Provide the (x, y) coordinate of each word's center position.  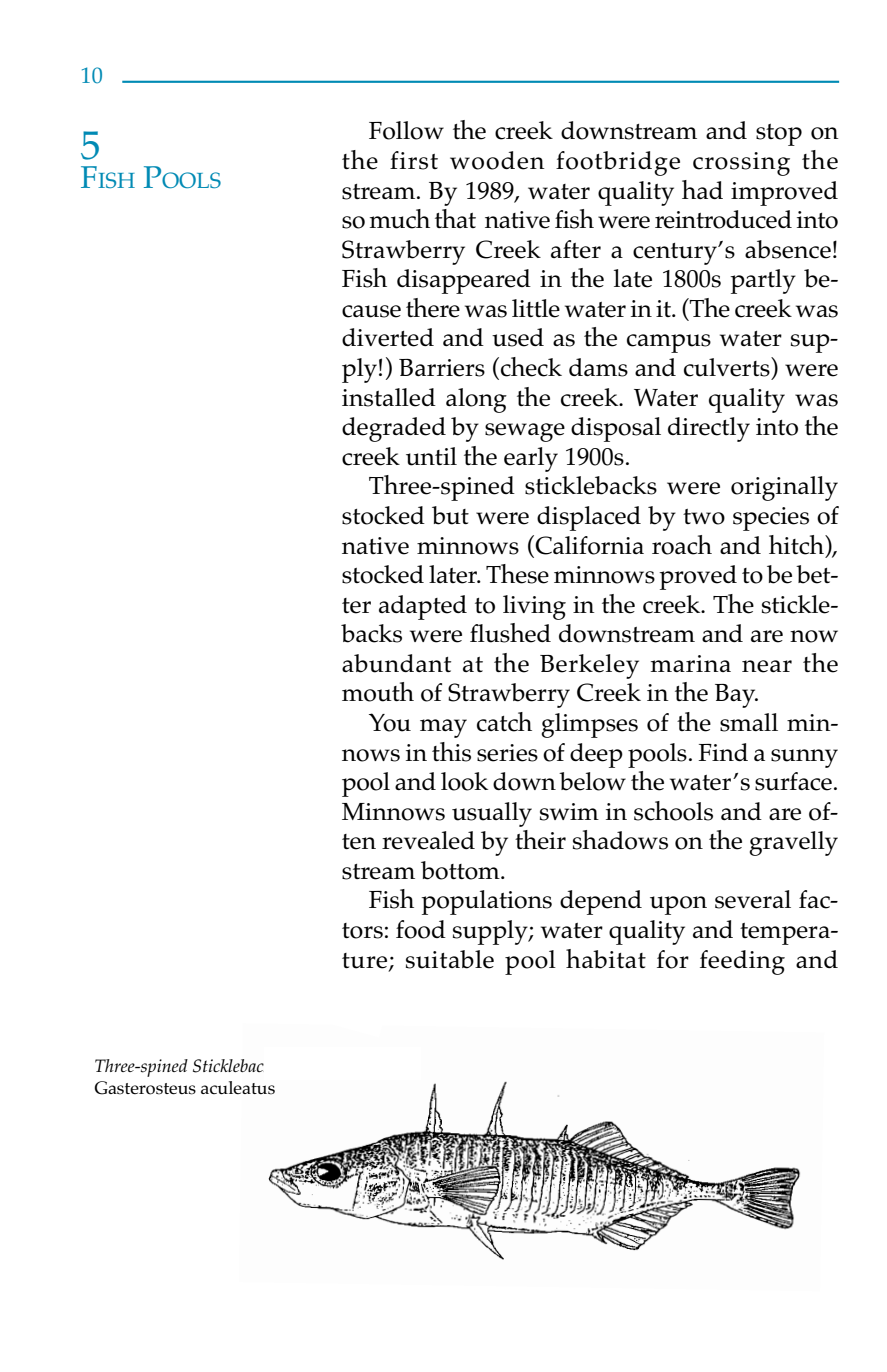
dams (598, 367)
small (749, 722)
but (450, 515)
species (771, 519)
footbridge (618, 163)
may (443, 728)
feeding (742, 962)
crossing (741, 164)
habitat (606, 959)
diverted (388, 337)
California (588, 545)
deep (596, 755)
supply (491, 932)
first (414, 160)
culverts (728, 367)
